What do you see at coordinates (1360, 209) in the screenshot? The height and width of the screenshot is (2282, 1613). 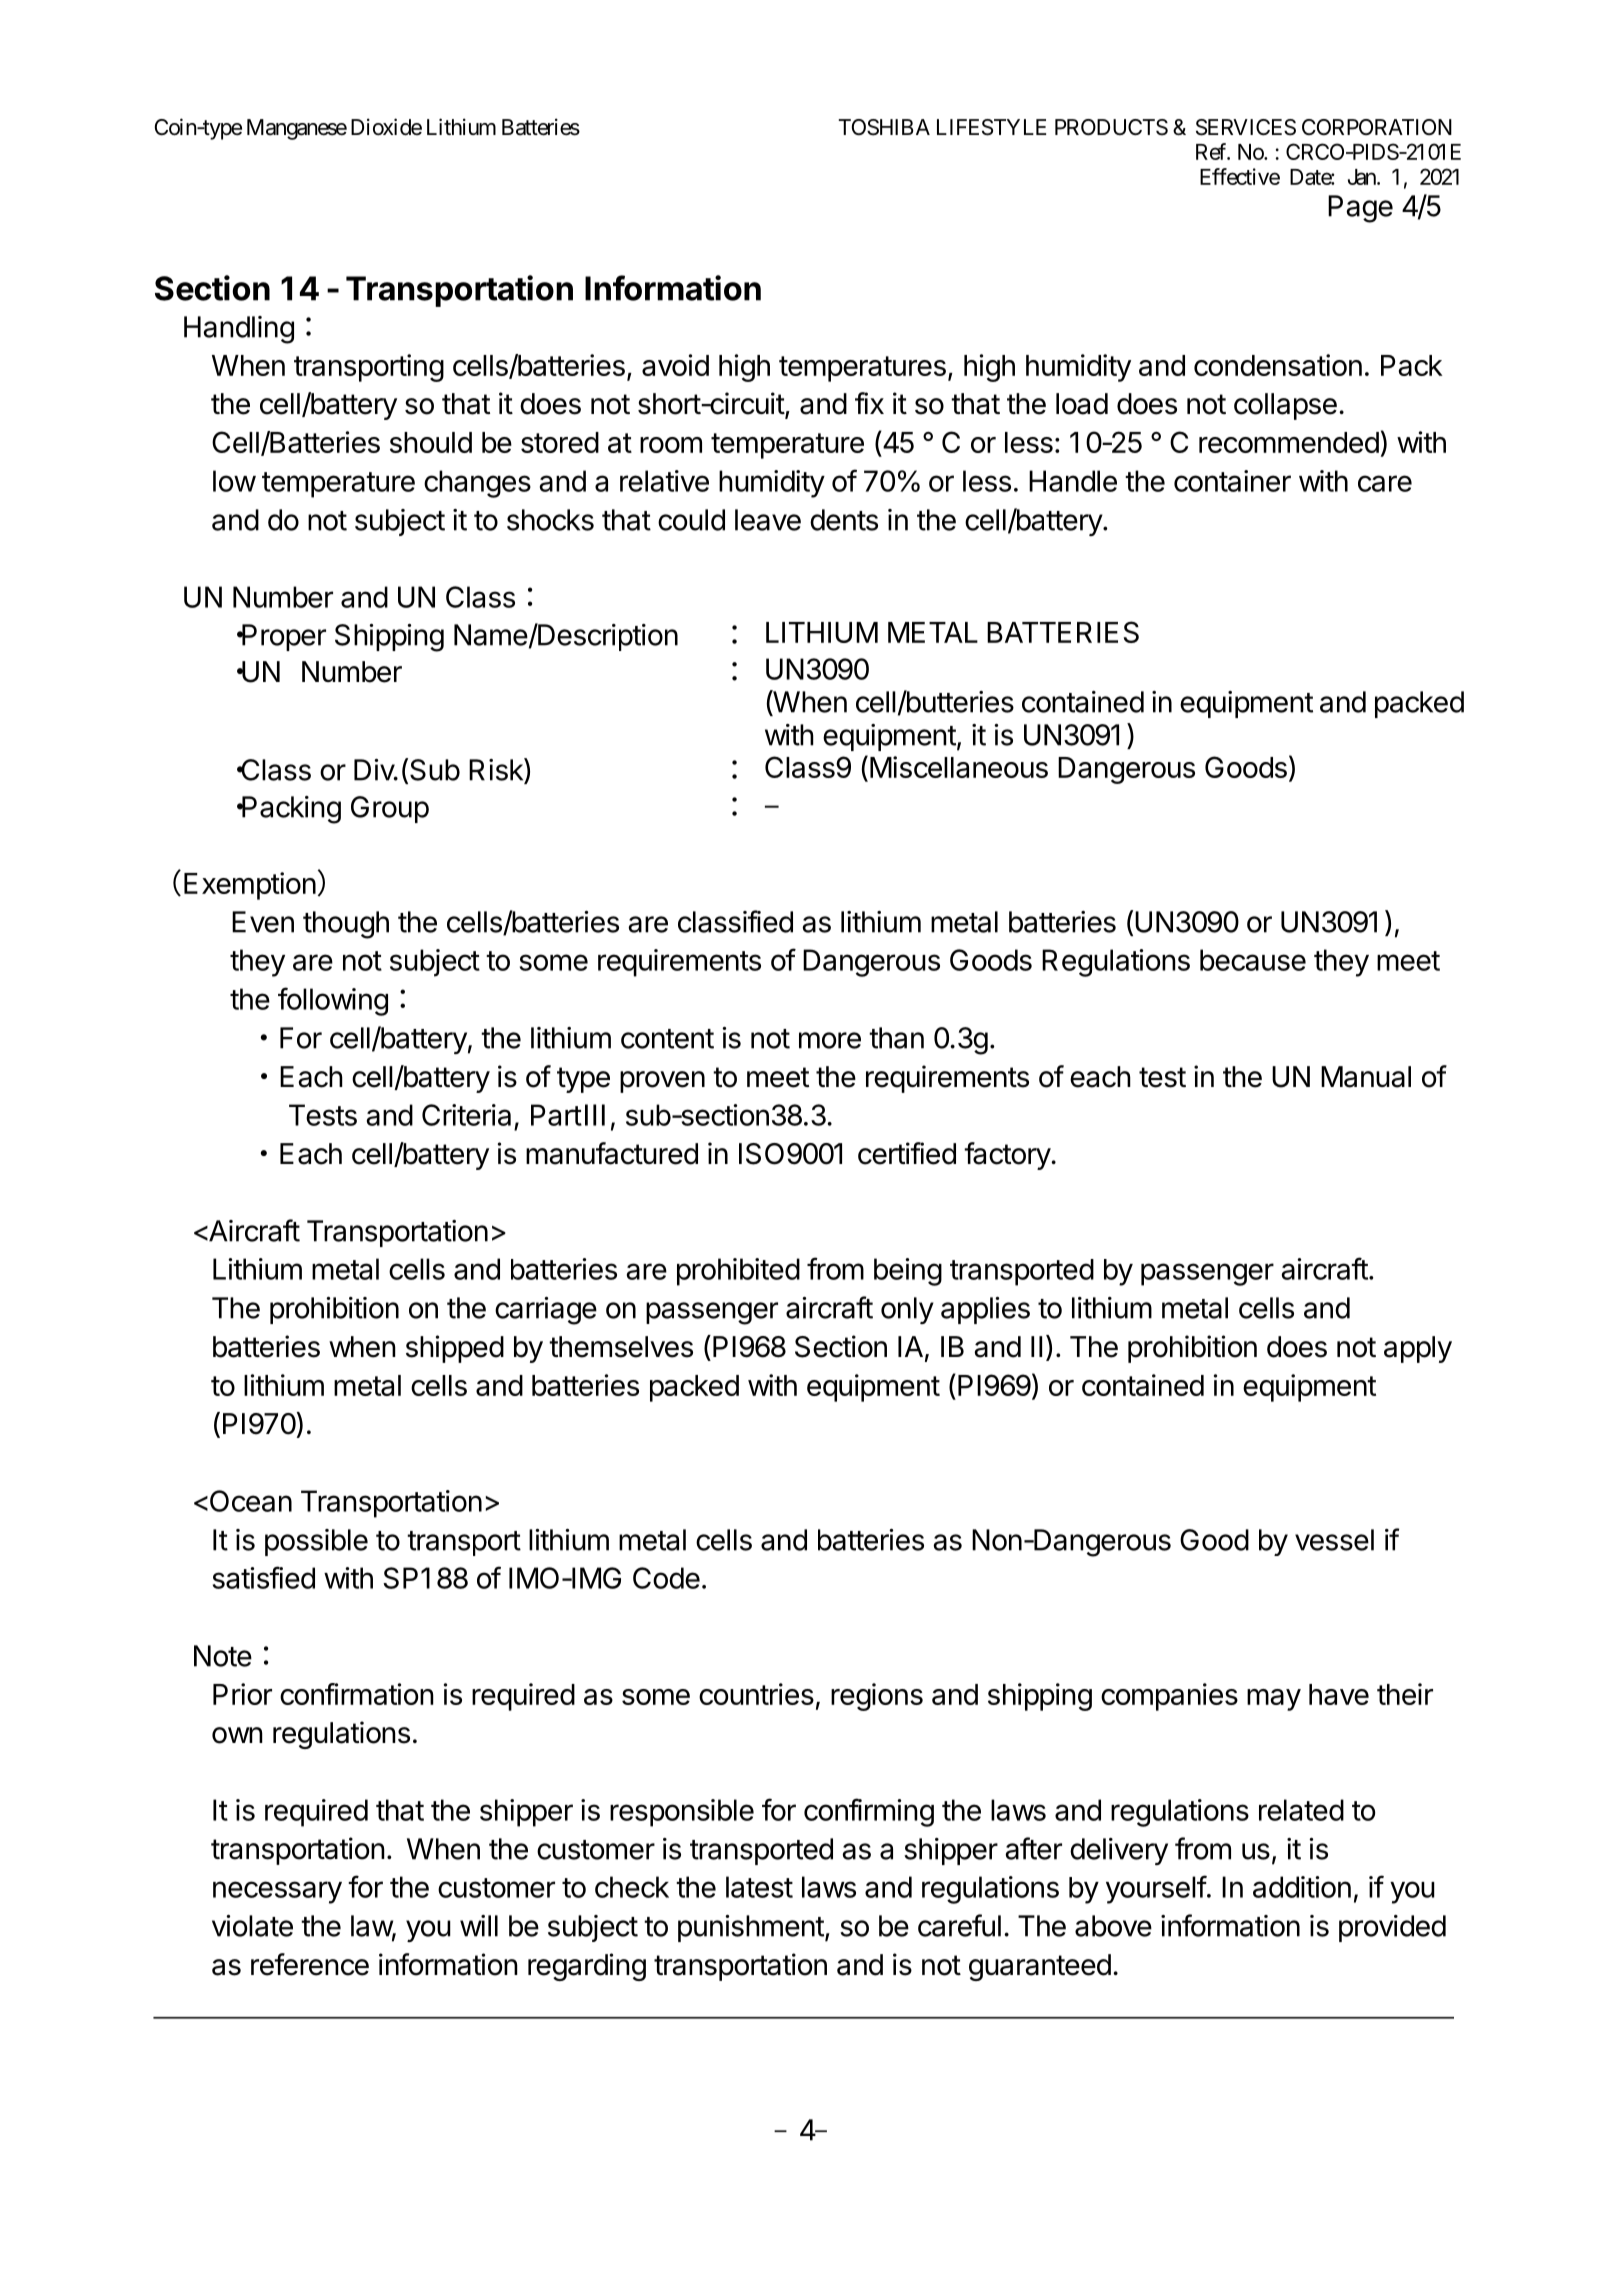 I see `Page` at bounding box center [1360, 209].
